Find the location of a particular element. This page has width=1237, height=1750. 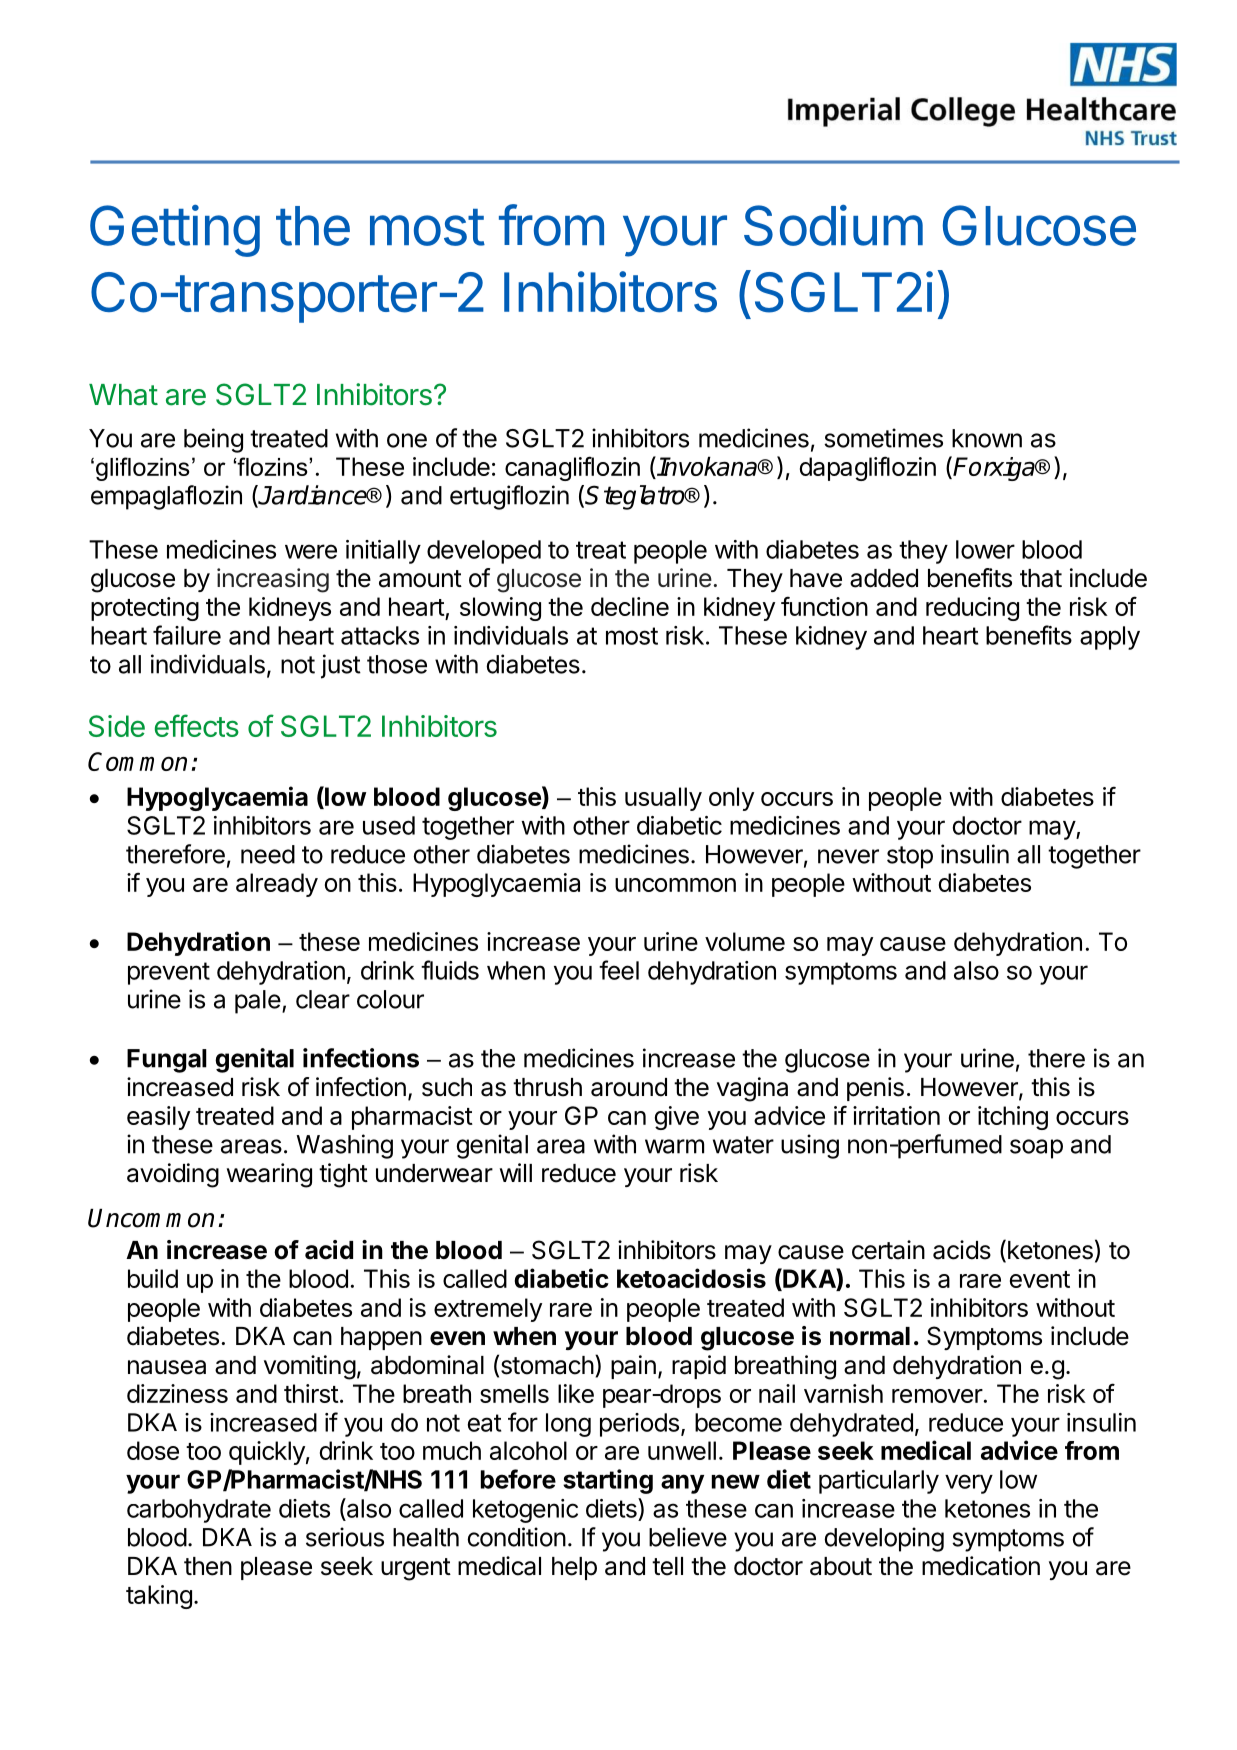

certain is located at coordinates (888, 1250).
